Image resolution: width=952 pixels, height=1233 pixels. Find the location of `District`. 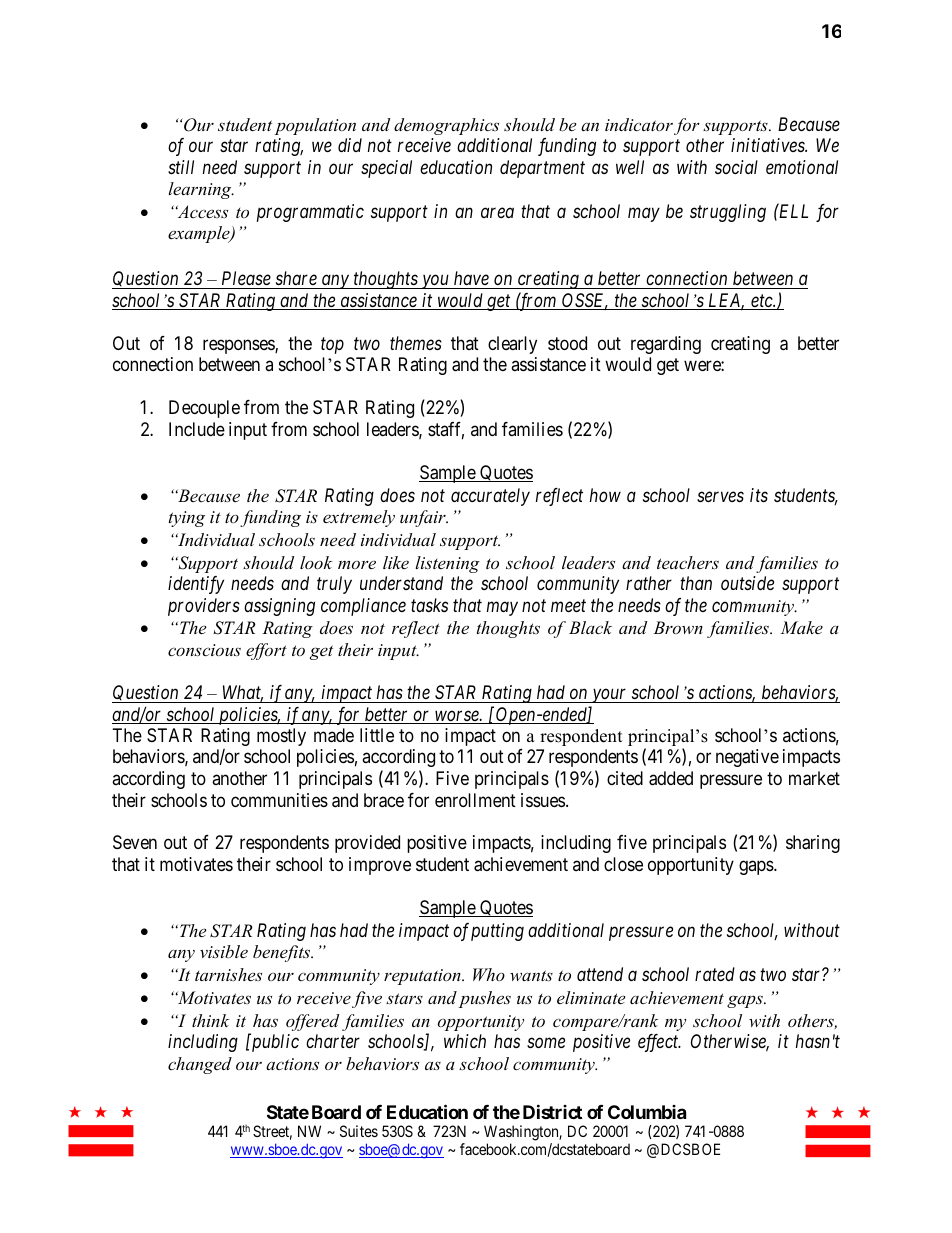

District is located at coordinates (552, 1111).
